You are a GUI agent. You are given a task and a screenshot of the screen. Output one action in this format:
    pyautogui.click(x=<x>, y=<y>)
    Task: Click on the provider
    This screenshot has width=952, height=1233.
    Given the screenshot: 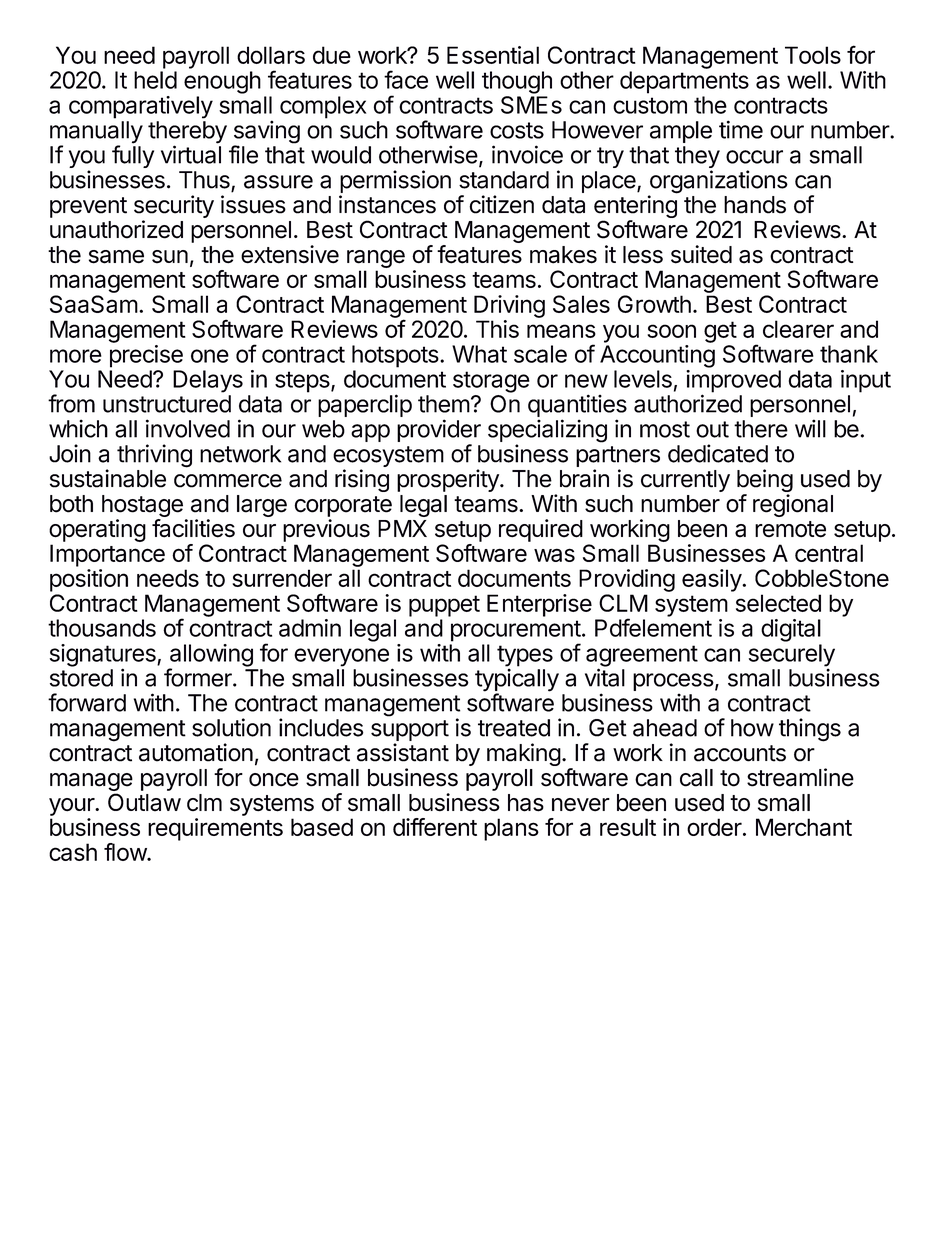 What is the action you would take?
    pyautogui.click(x=439, y=432)
